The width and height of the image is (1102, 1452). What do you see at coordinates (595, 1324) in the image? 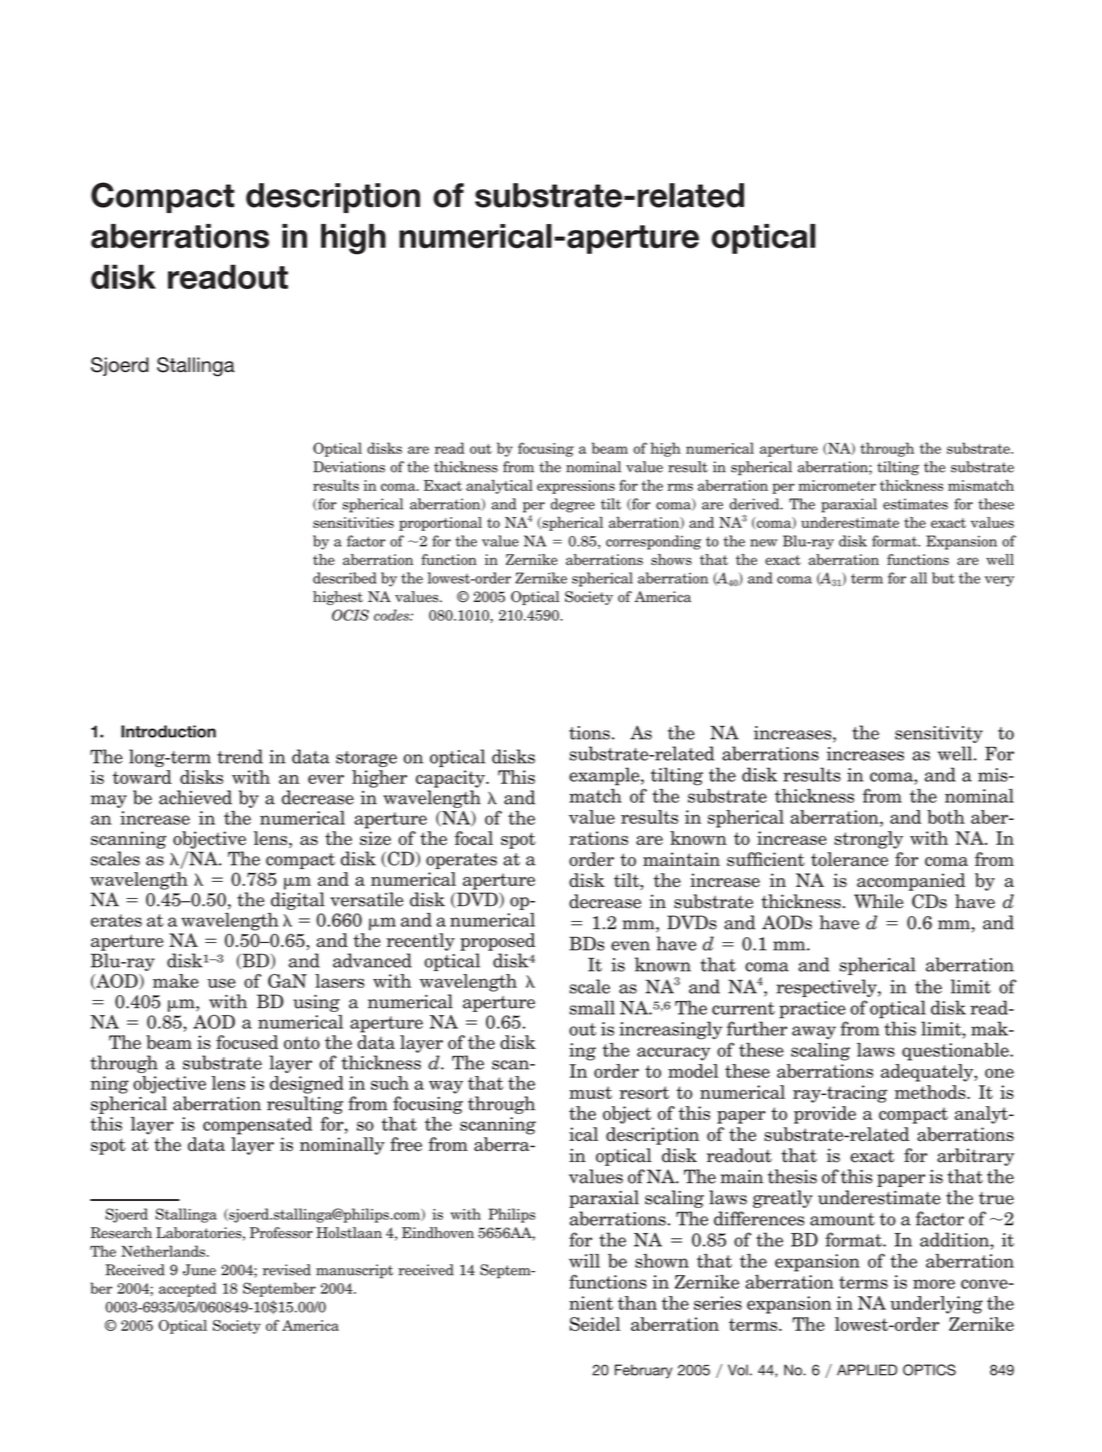
I see `Seidel` at bounding box center [595, 1324].
